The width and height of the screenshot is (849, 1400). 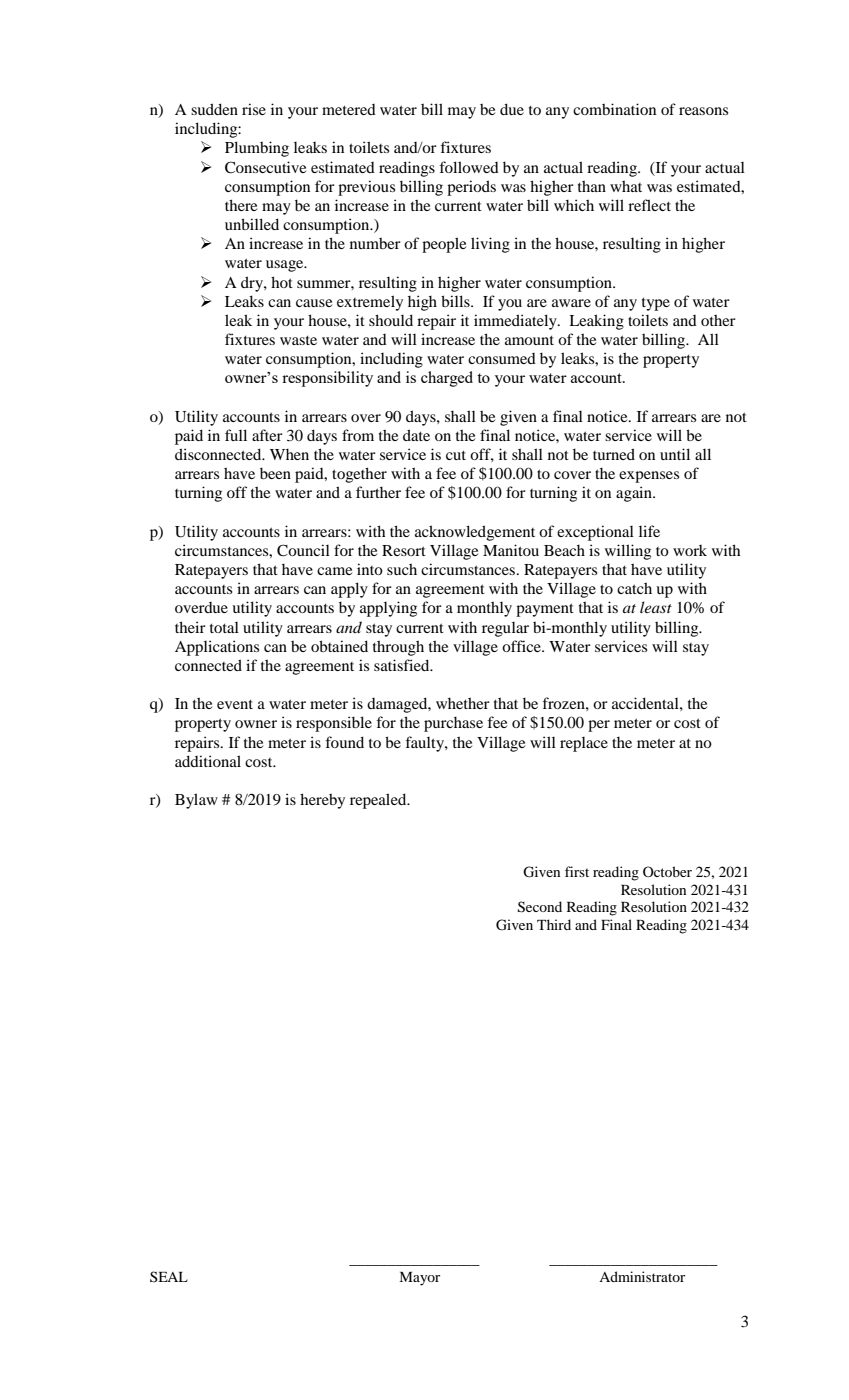 I want to click on least, so click(x=656, y=607).
